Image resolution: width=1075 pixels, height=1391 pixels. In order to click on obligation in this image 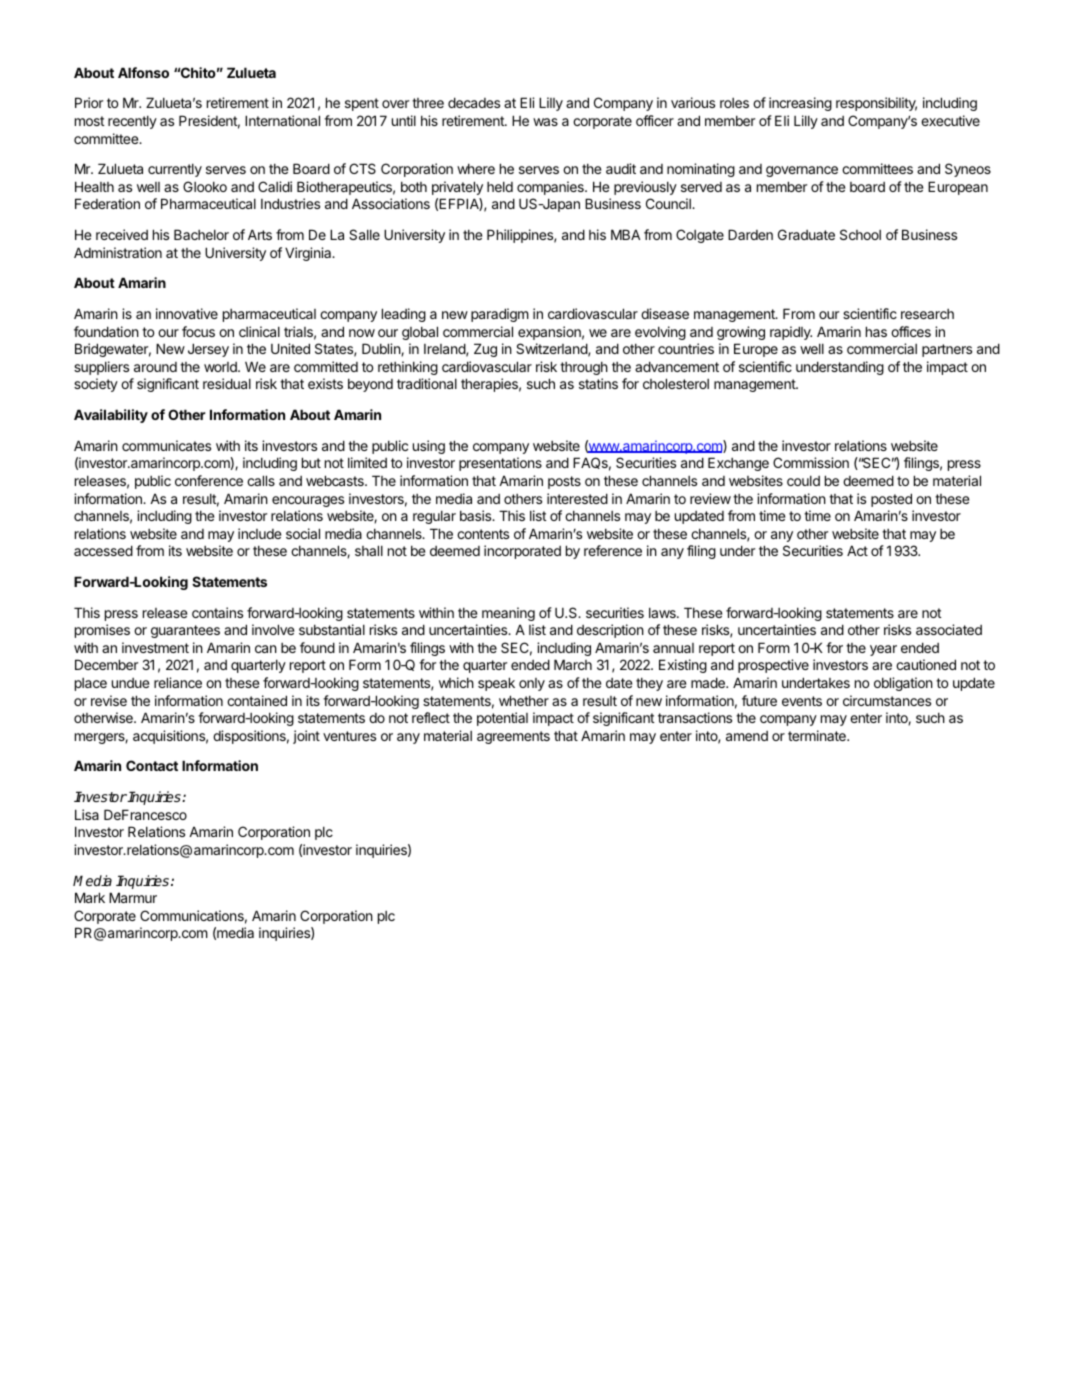, I will do `click(903, 684)`.
